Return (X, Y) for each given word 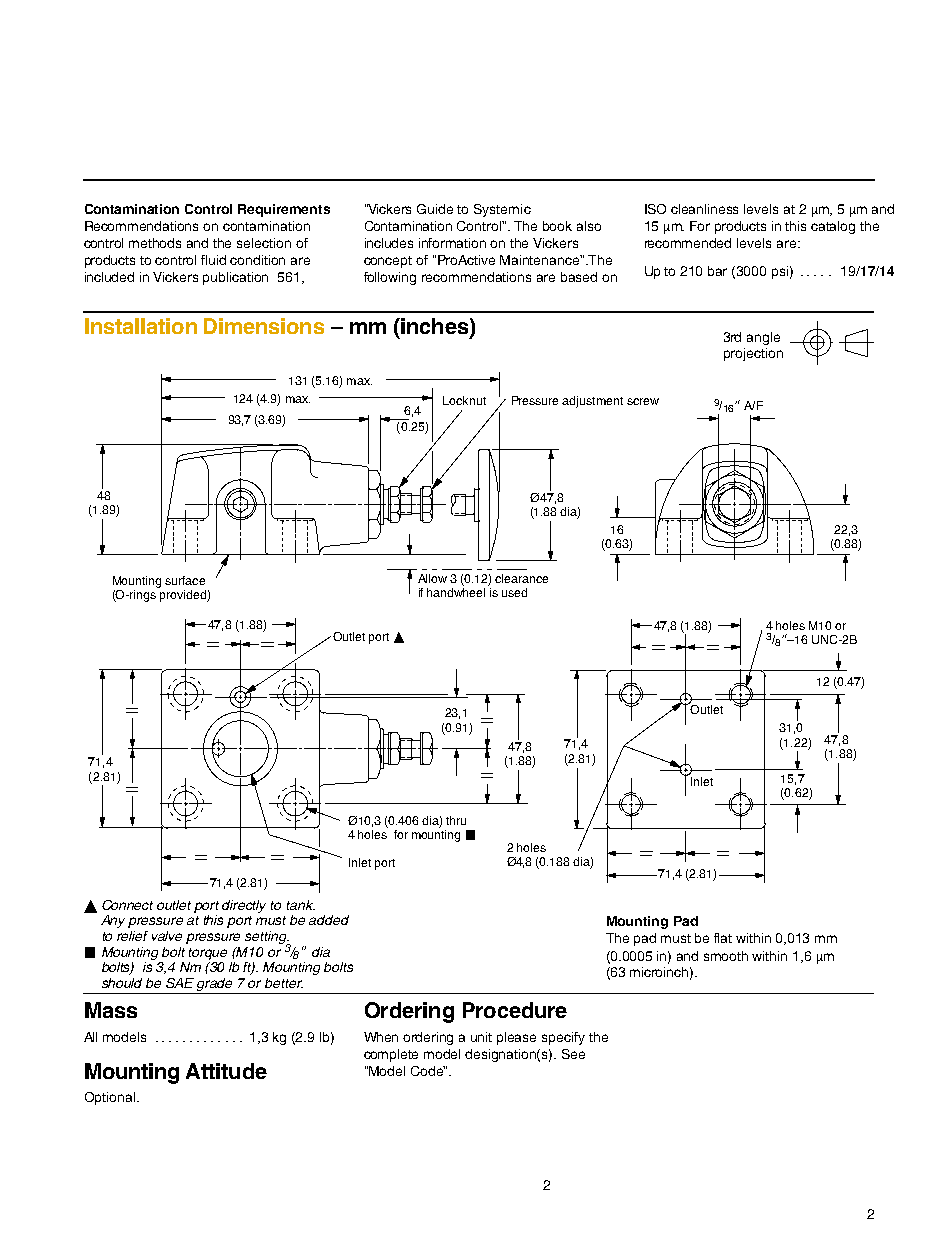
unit (481, 1037)
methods (155, 243)
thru (456, 820)
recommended (688, 243)
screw (643, 401)
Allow (432, 578)
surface (185, 580)
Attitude (226, 1071)
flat (723, 938)
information (452, 243)
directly (244, 906)
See (573, 1054)
